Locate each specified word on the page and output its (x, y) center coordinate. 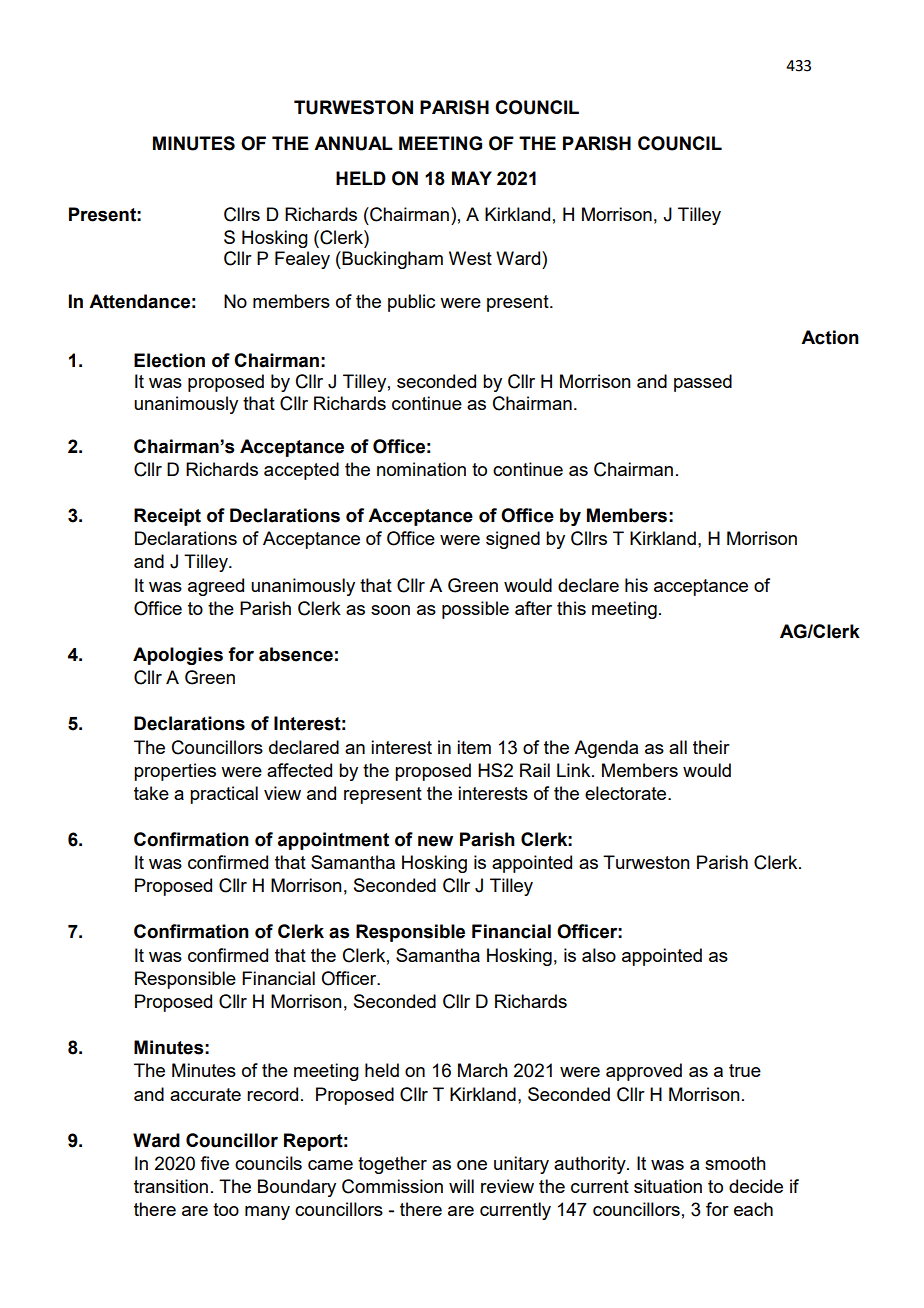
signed (513, 540)
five (214, 1163)
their (711, 747)
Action (830, 337)
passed (703, 383)
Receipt (167, 517)
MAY (472, 178)
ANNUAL (353, 143)
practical (224, 795)
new (435, 841)
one (472, 1165)
